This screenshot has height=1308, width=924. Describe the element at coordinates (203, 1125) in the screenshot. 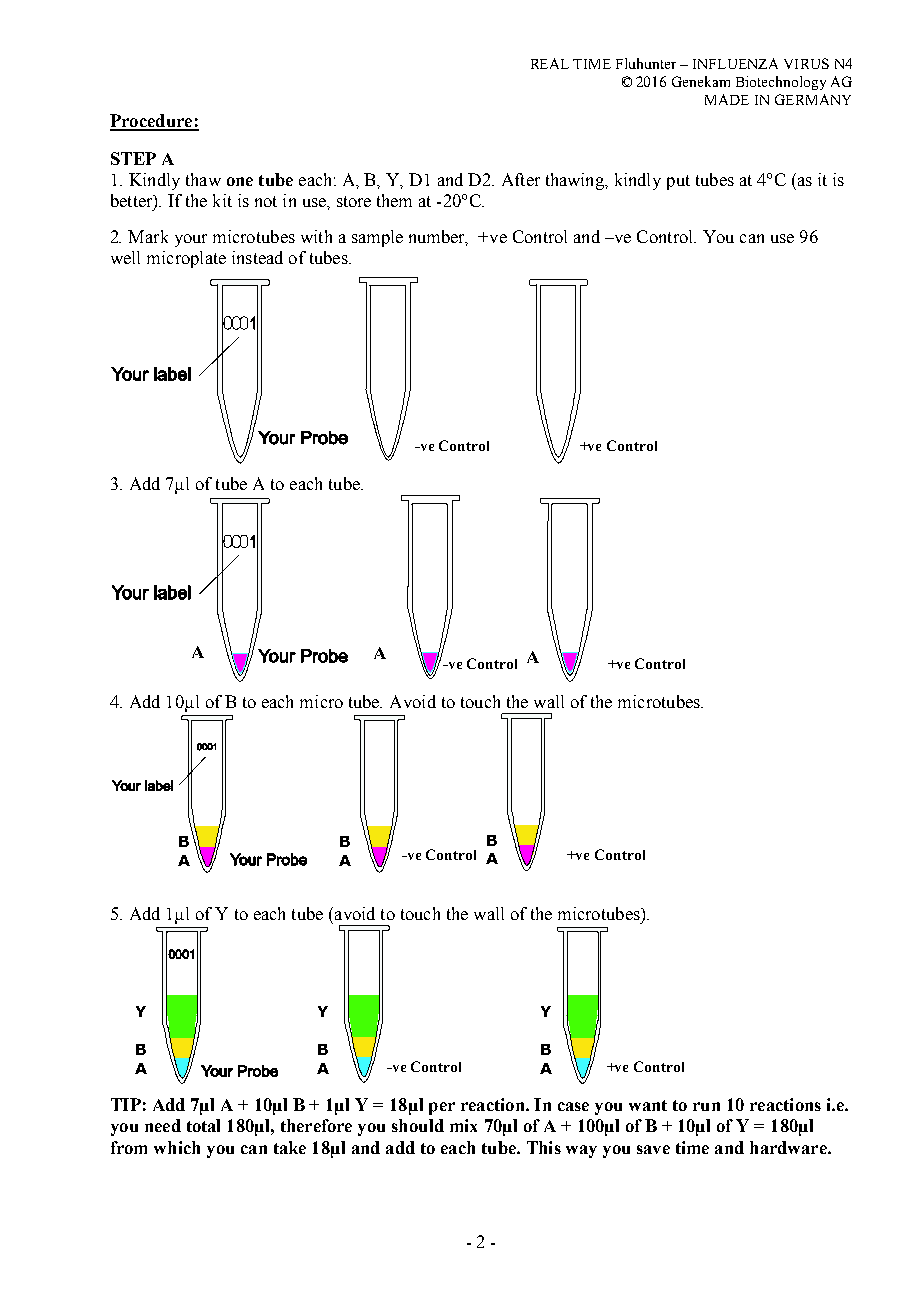

I see `total` at that location.
